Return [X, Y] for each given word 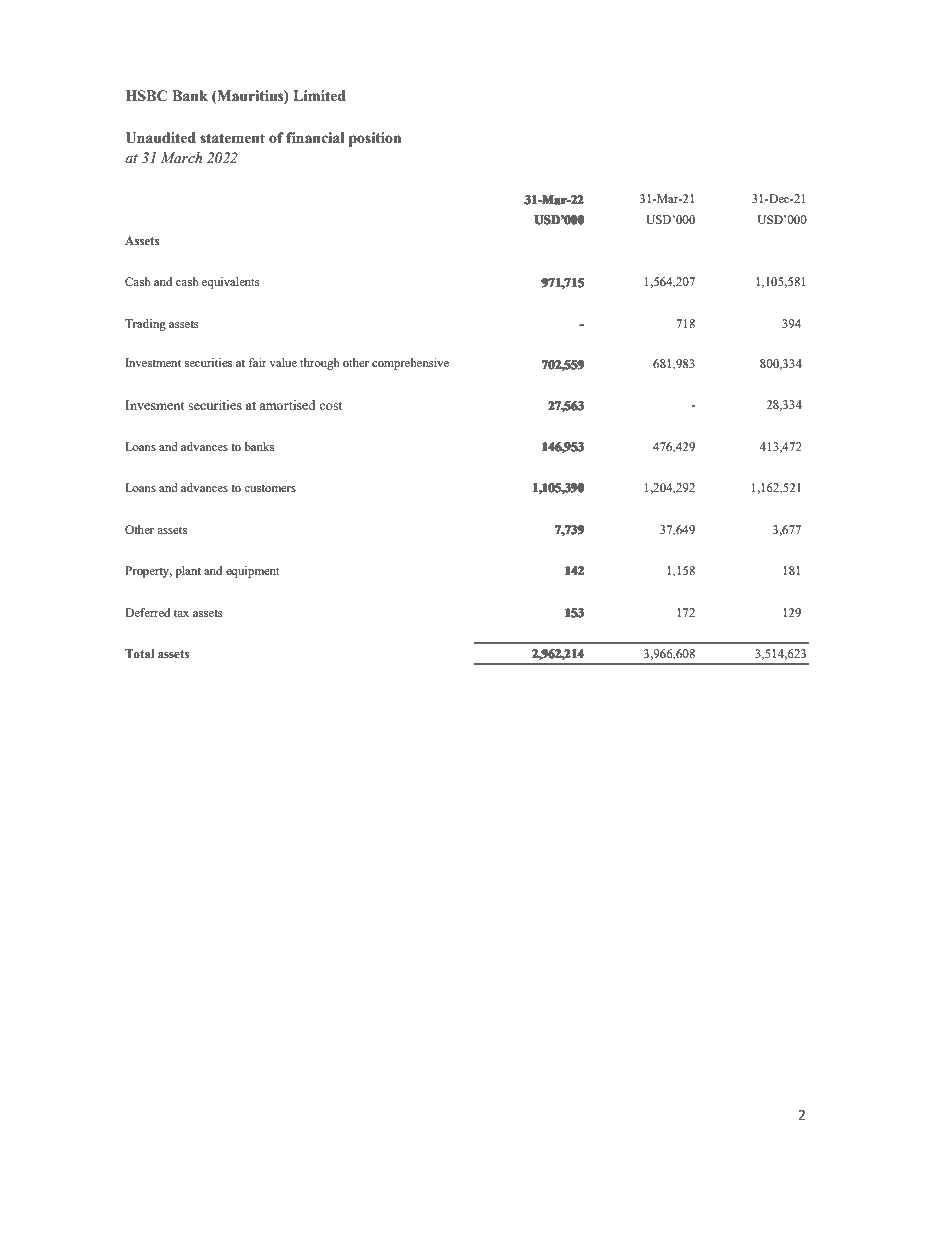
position [375, 139]
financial [315, 138]
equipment [253, 572]
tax [181, 613]
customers [270, 488]
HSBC [147, 96]
